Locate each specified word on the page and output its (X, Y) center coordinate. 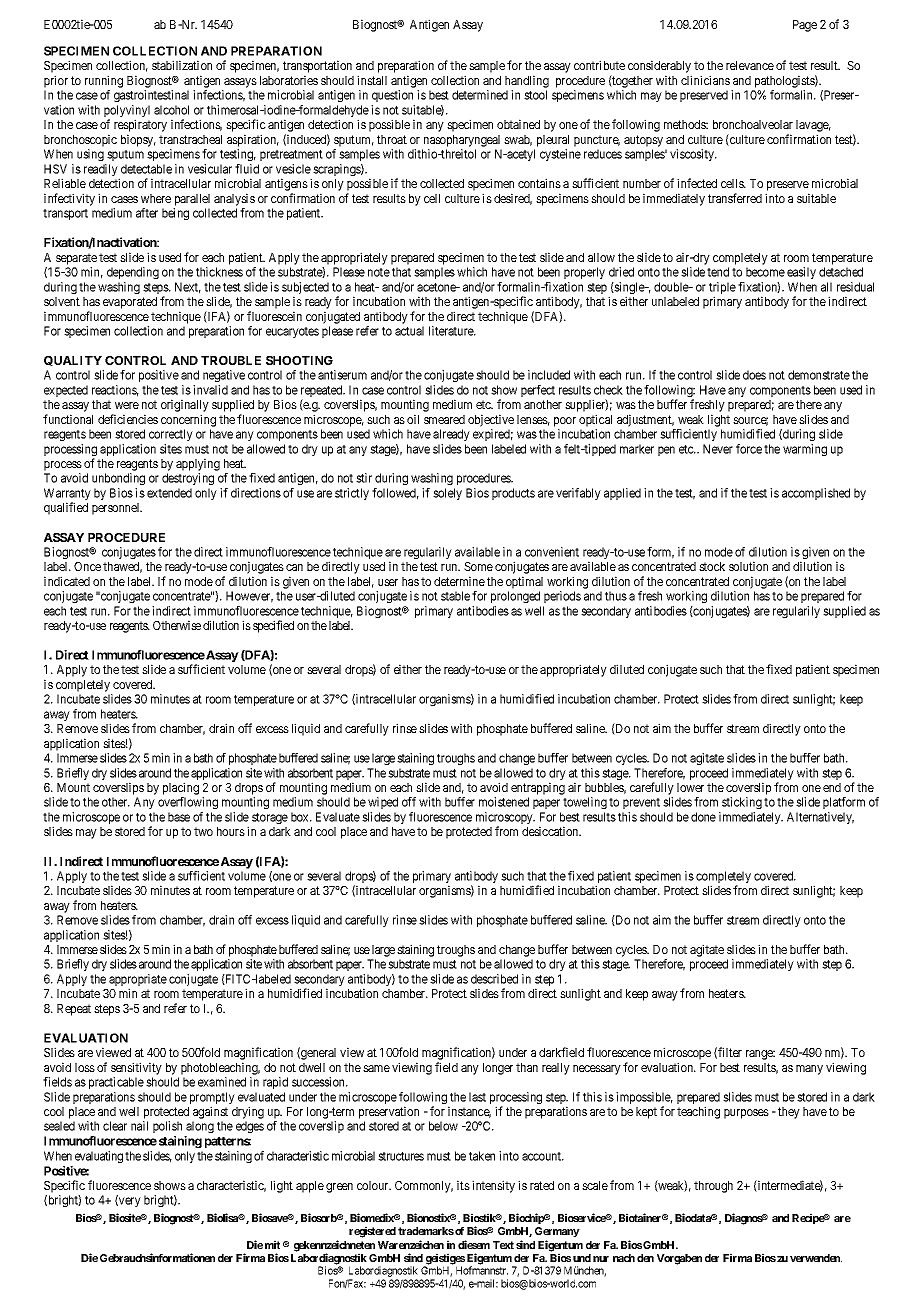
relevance (750, 65)
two (203, 831)
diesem (474, 1244)
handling (527, 81)
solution (748, 566)
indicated (67, 581)
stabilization (182, 65)
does (754, 375)
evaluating (99, 1157)
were (127, 405)
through (713, 1187)
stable (455, 596)
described (494, 979)
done (703, 817)
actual (409, 331)
